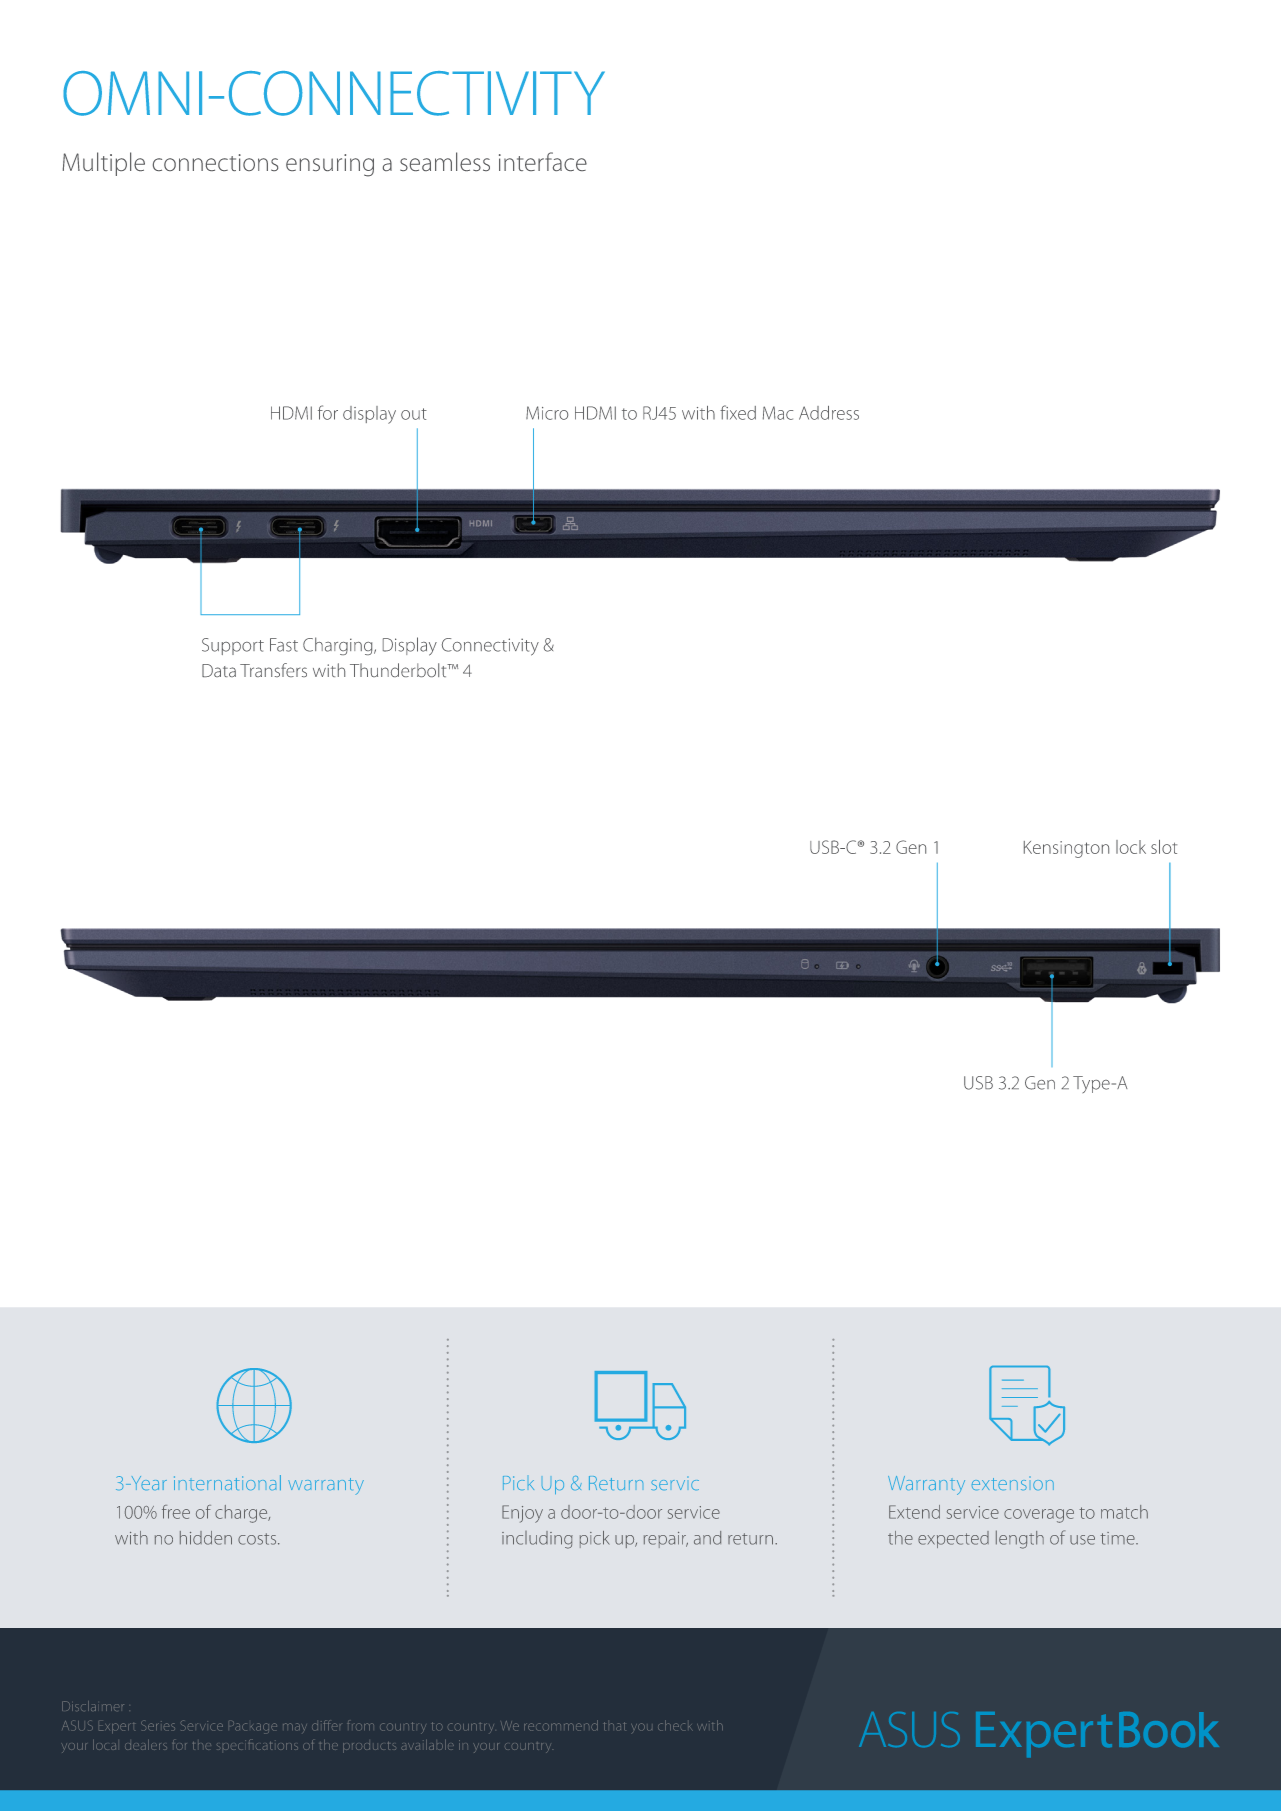  Describe the element at coordinates (829, 413) in the document. I see `Address` at that location.
